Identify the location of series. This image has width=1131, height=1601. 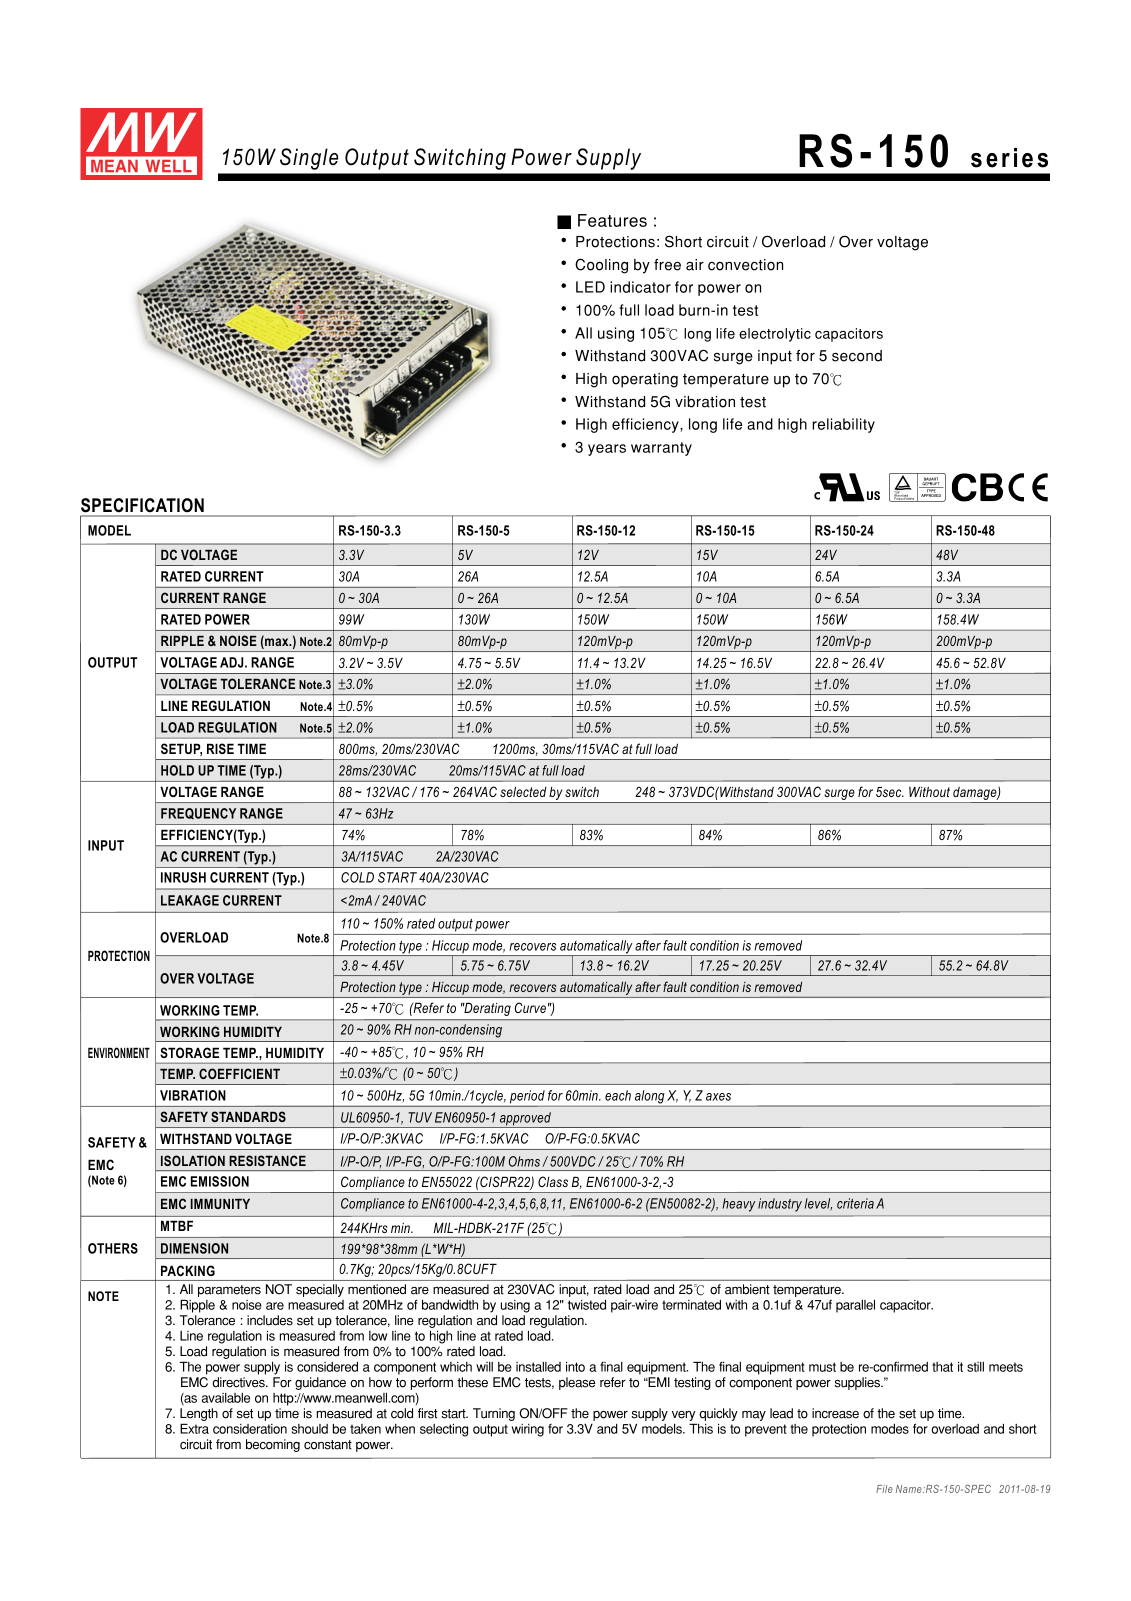
(1009, 158).
